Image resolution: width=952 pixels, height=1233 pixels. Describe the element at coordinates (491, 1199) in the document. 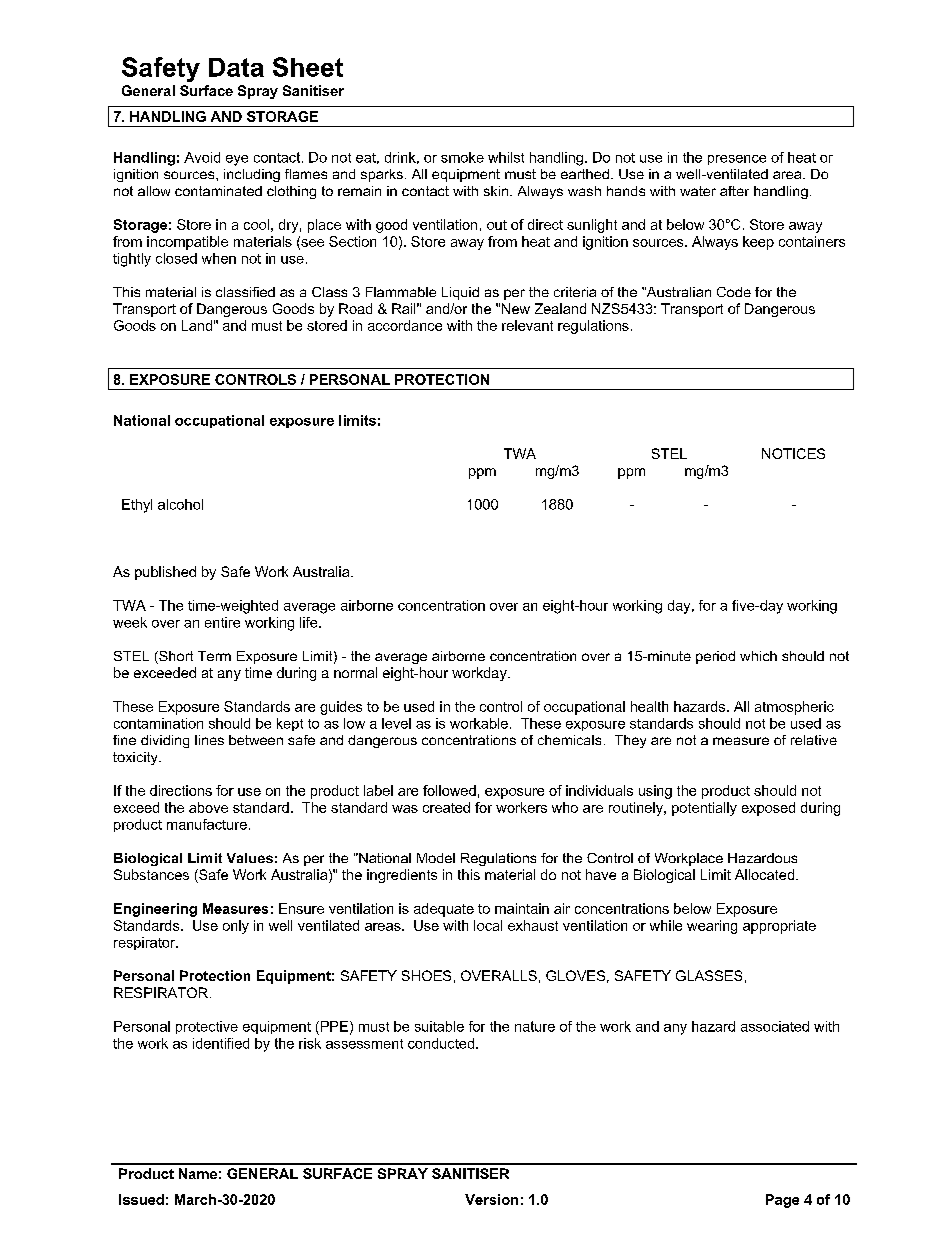

I see `Version` at that location.
